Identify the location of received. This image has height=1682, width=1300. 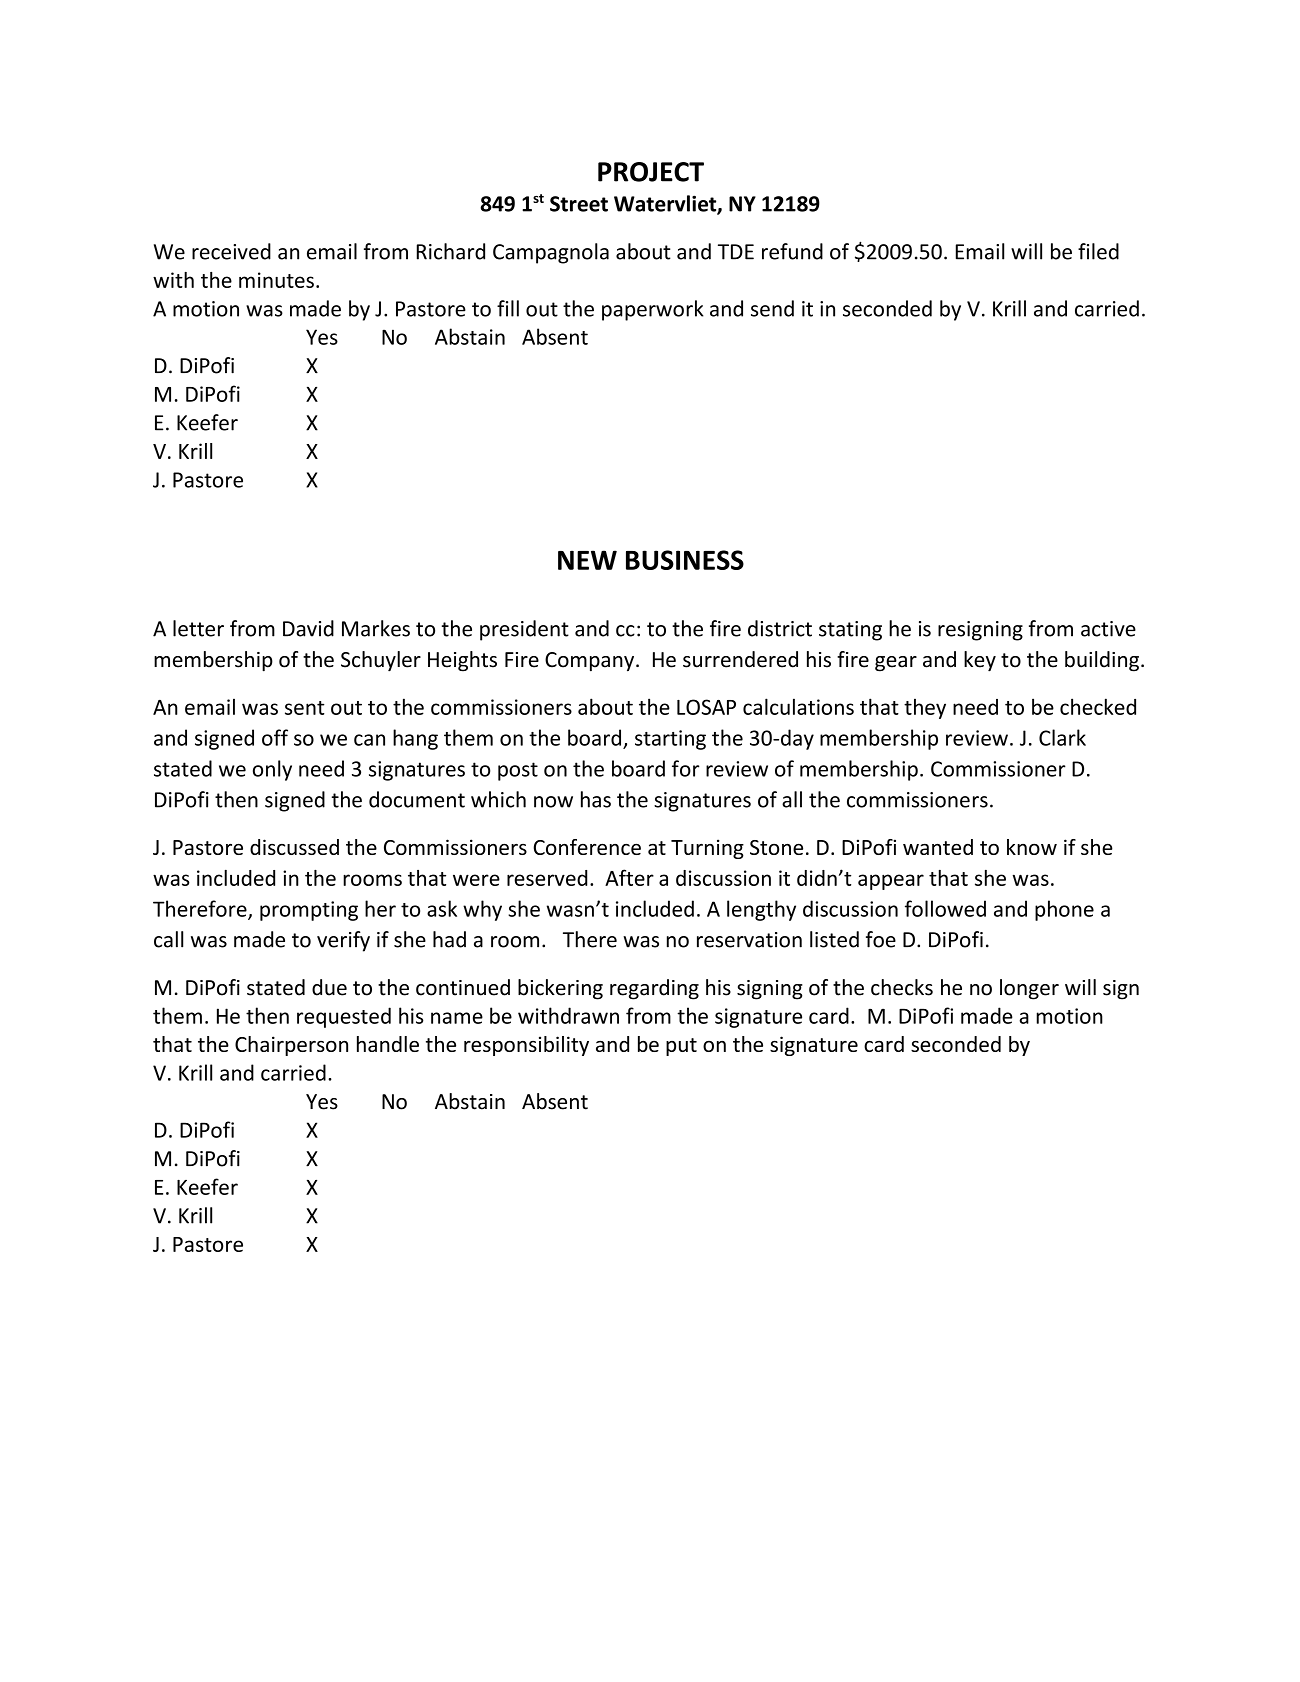
(231, 251).
